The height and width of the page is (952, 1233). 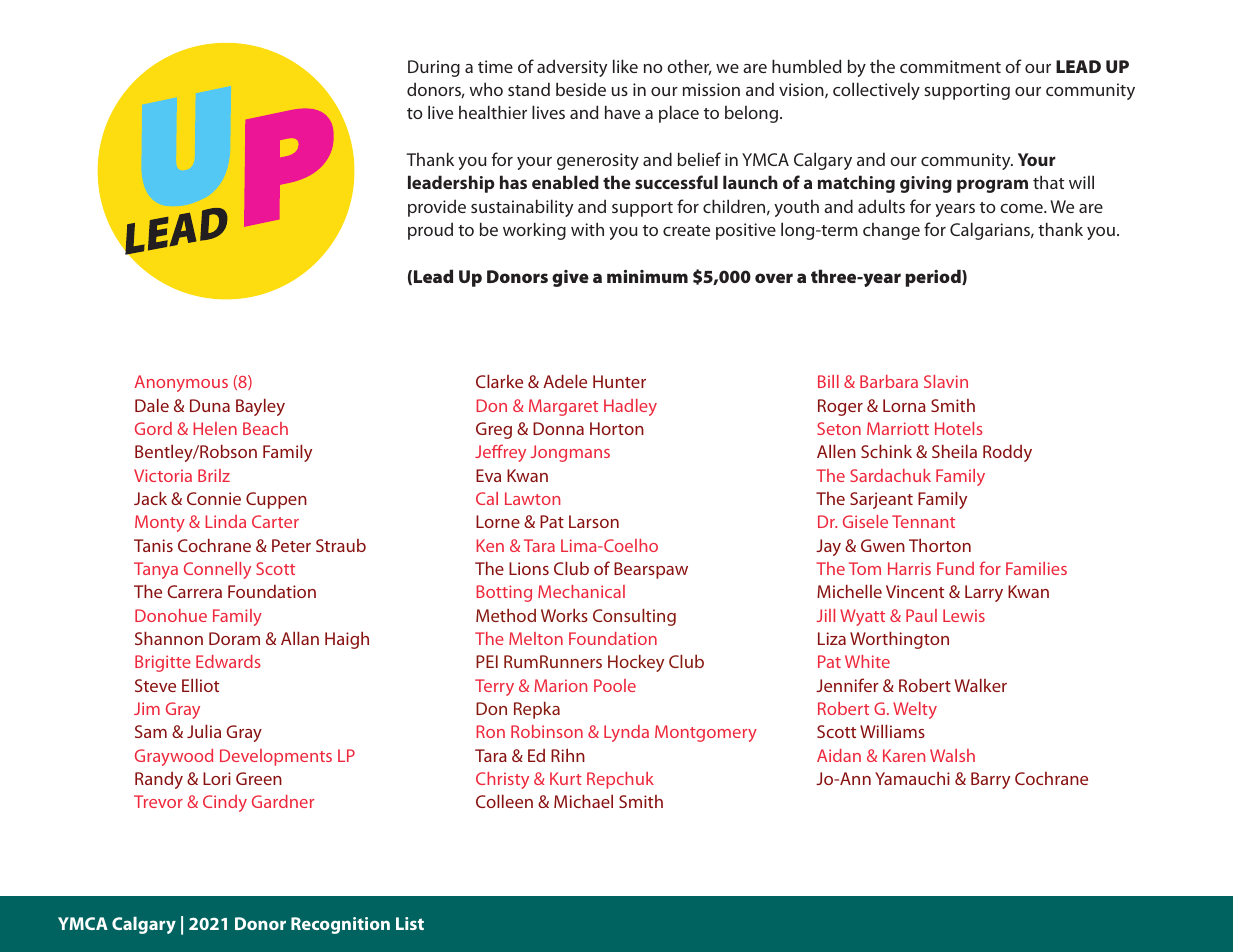 I want to click on Hunter, so click(x=619, y=381).
